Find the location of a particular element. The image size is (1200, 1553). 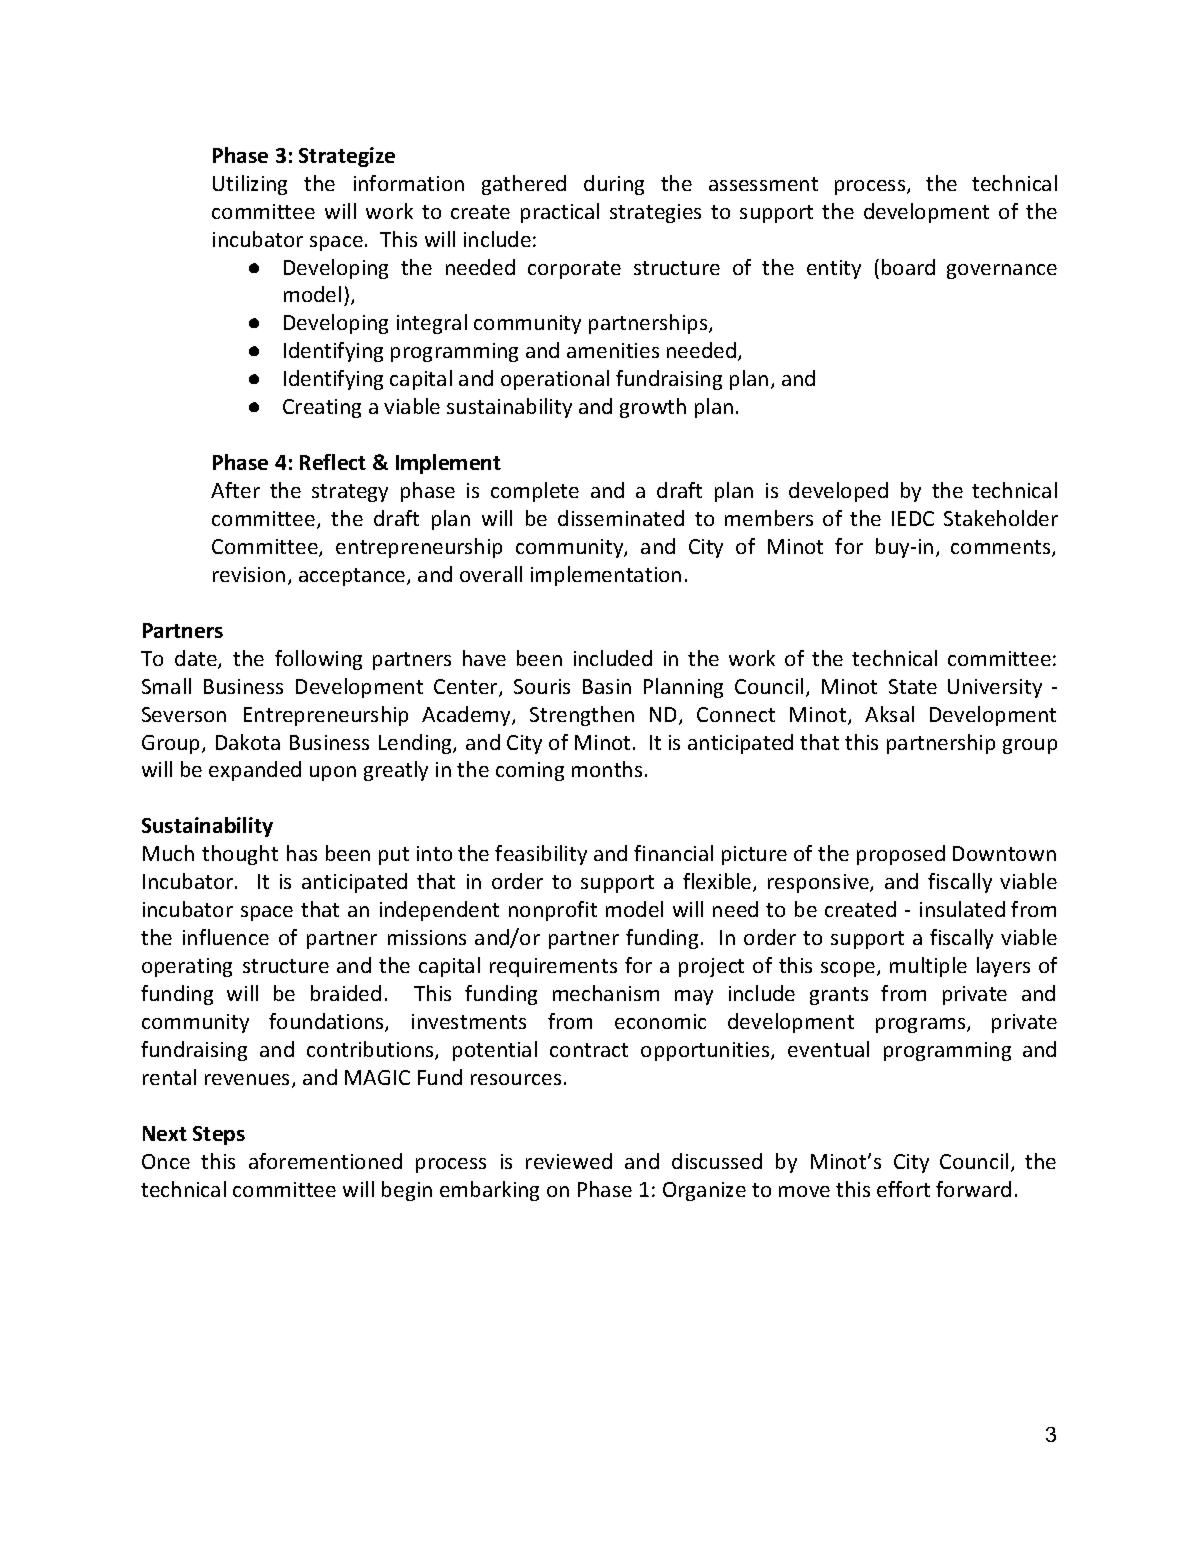

expanded is located at coordinates (255, 771).
